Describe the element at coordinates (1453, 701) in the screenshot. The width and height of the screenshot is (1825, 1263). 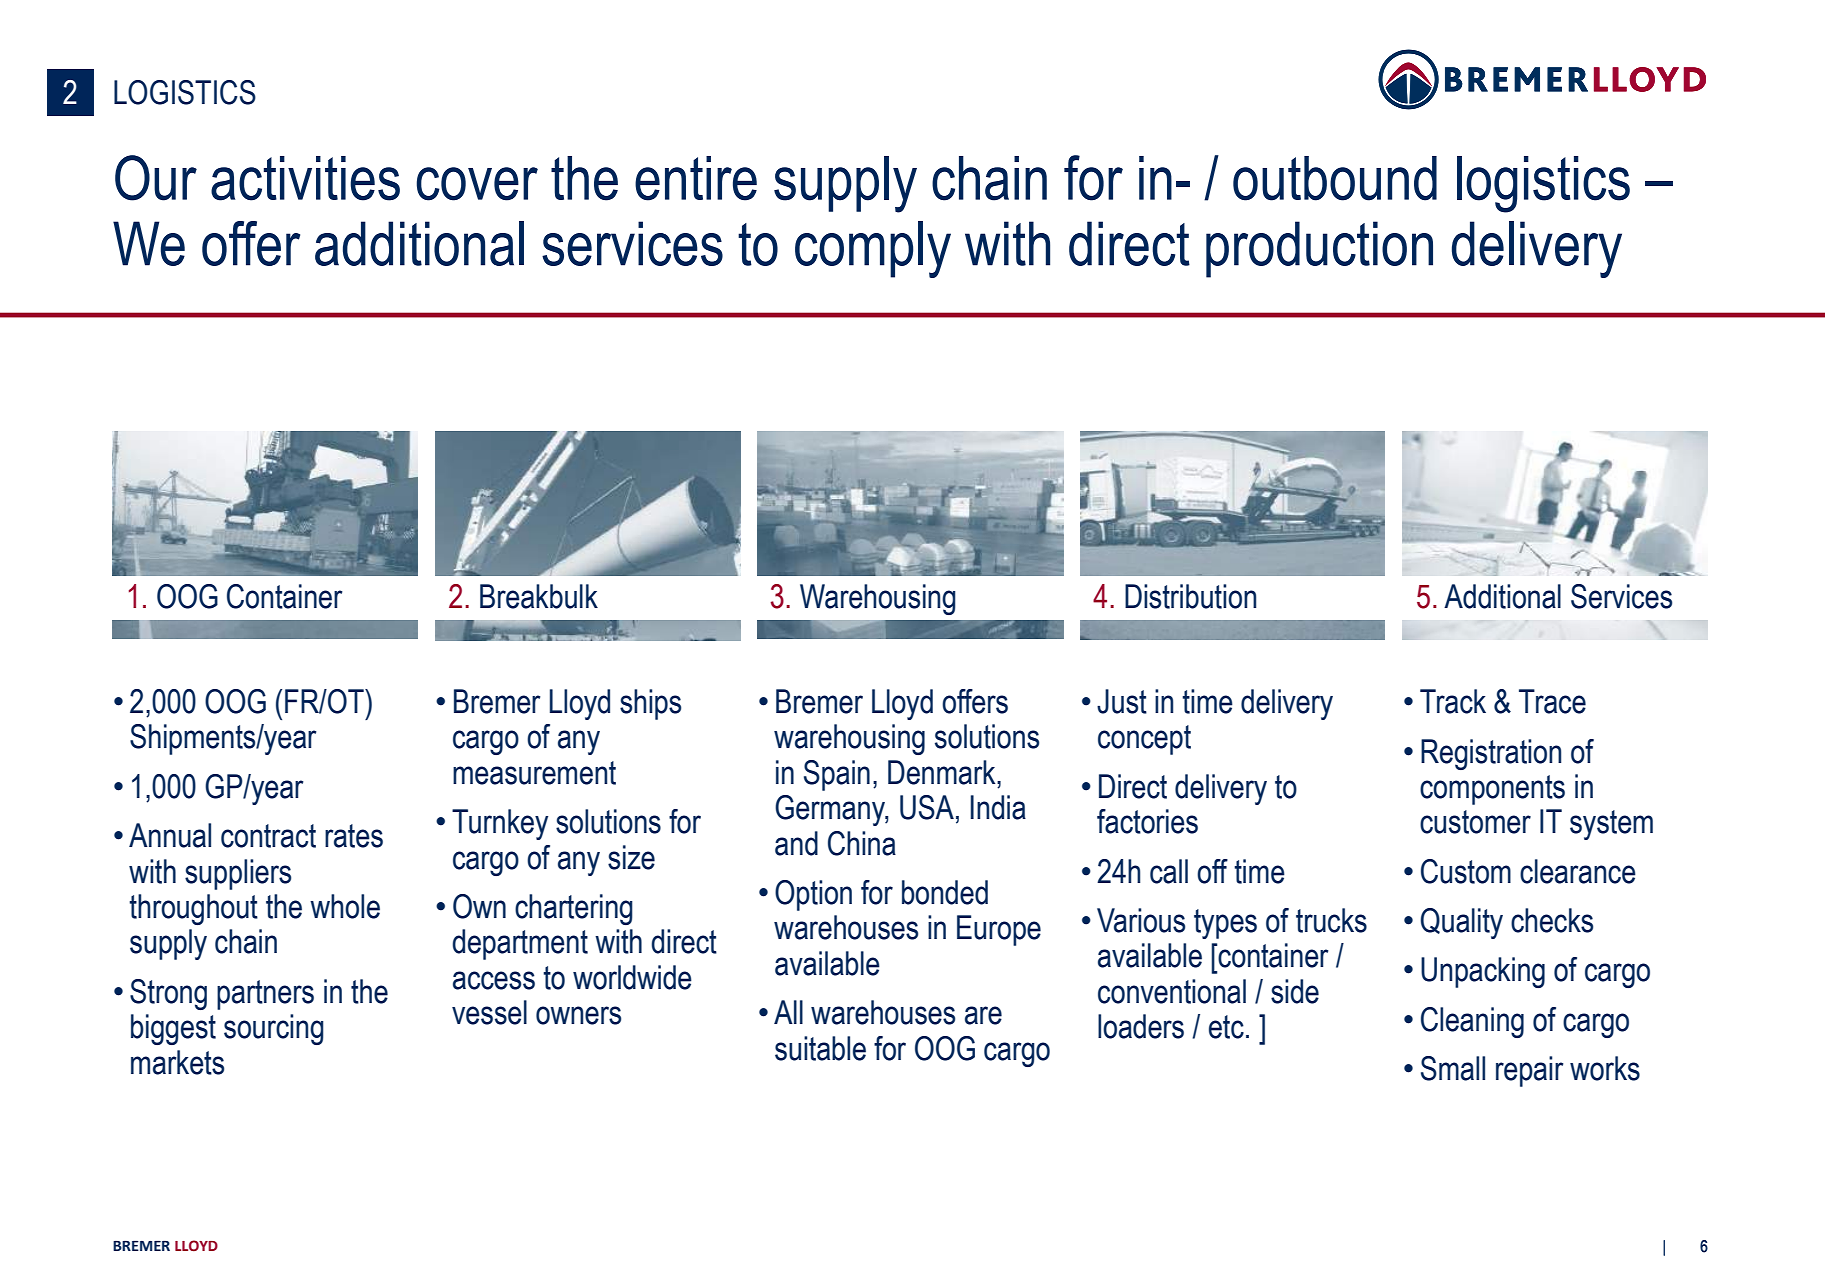
I see `Track` at that location.
